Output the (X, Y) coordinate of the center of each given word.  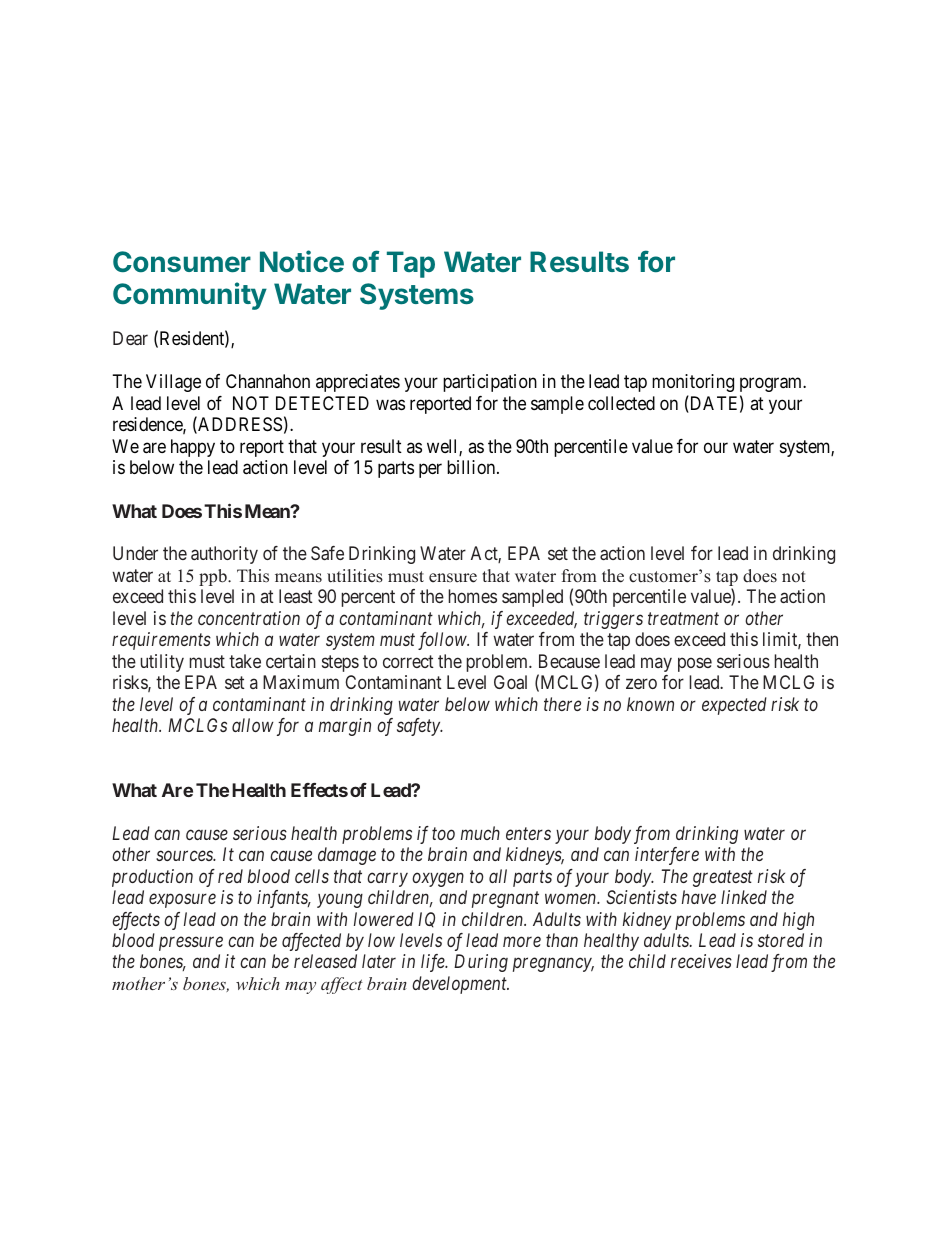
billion (472, 467)
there (562, 704)
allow (253, 725)
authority (224, 555)
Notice (302, 261)
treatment (683, 619)
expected (734, 706)
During (481, 963)
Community (190, 296)
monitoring (693, 383)
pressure (191, 944)
